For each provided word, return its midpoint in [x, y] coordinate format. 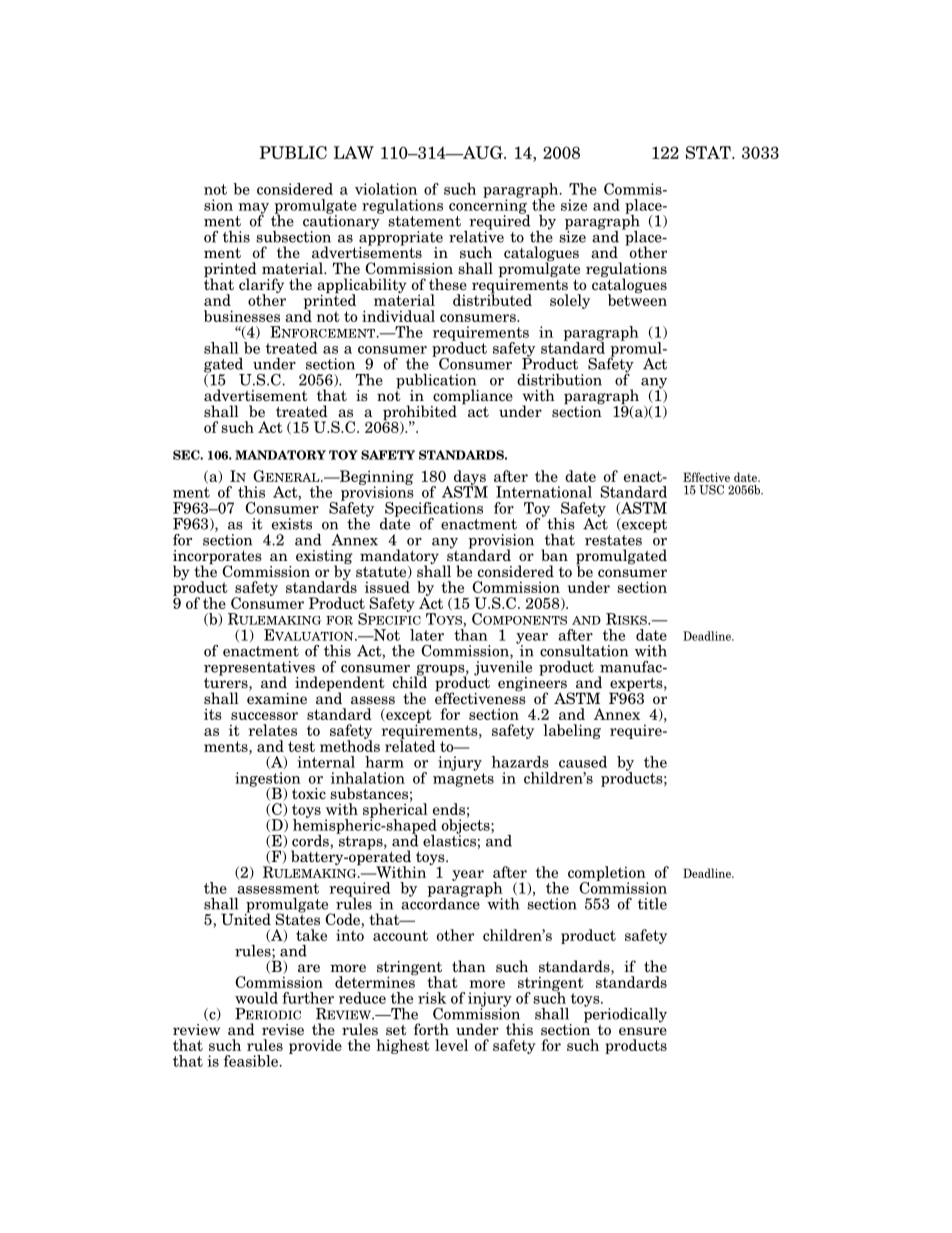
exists [292, 524]
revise [283, 1030]
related [410, 745]
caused [583, 762]
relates [273, 730]
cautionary [342, 222]
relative [476, 235]
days [471, 478]
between [637, 299]
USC [711, 490]
